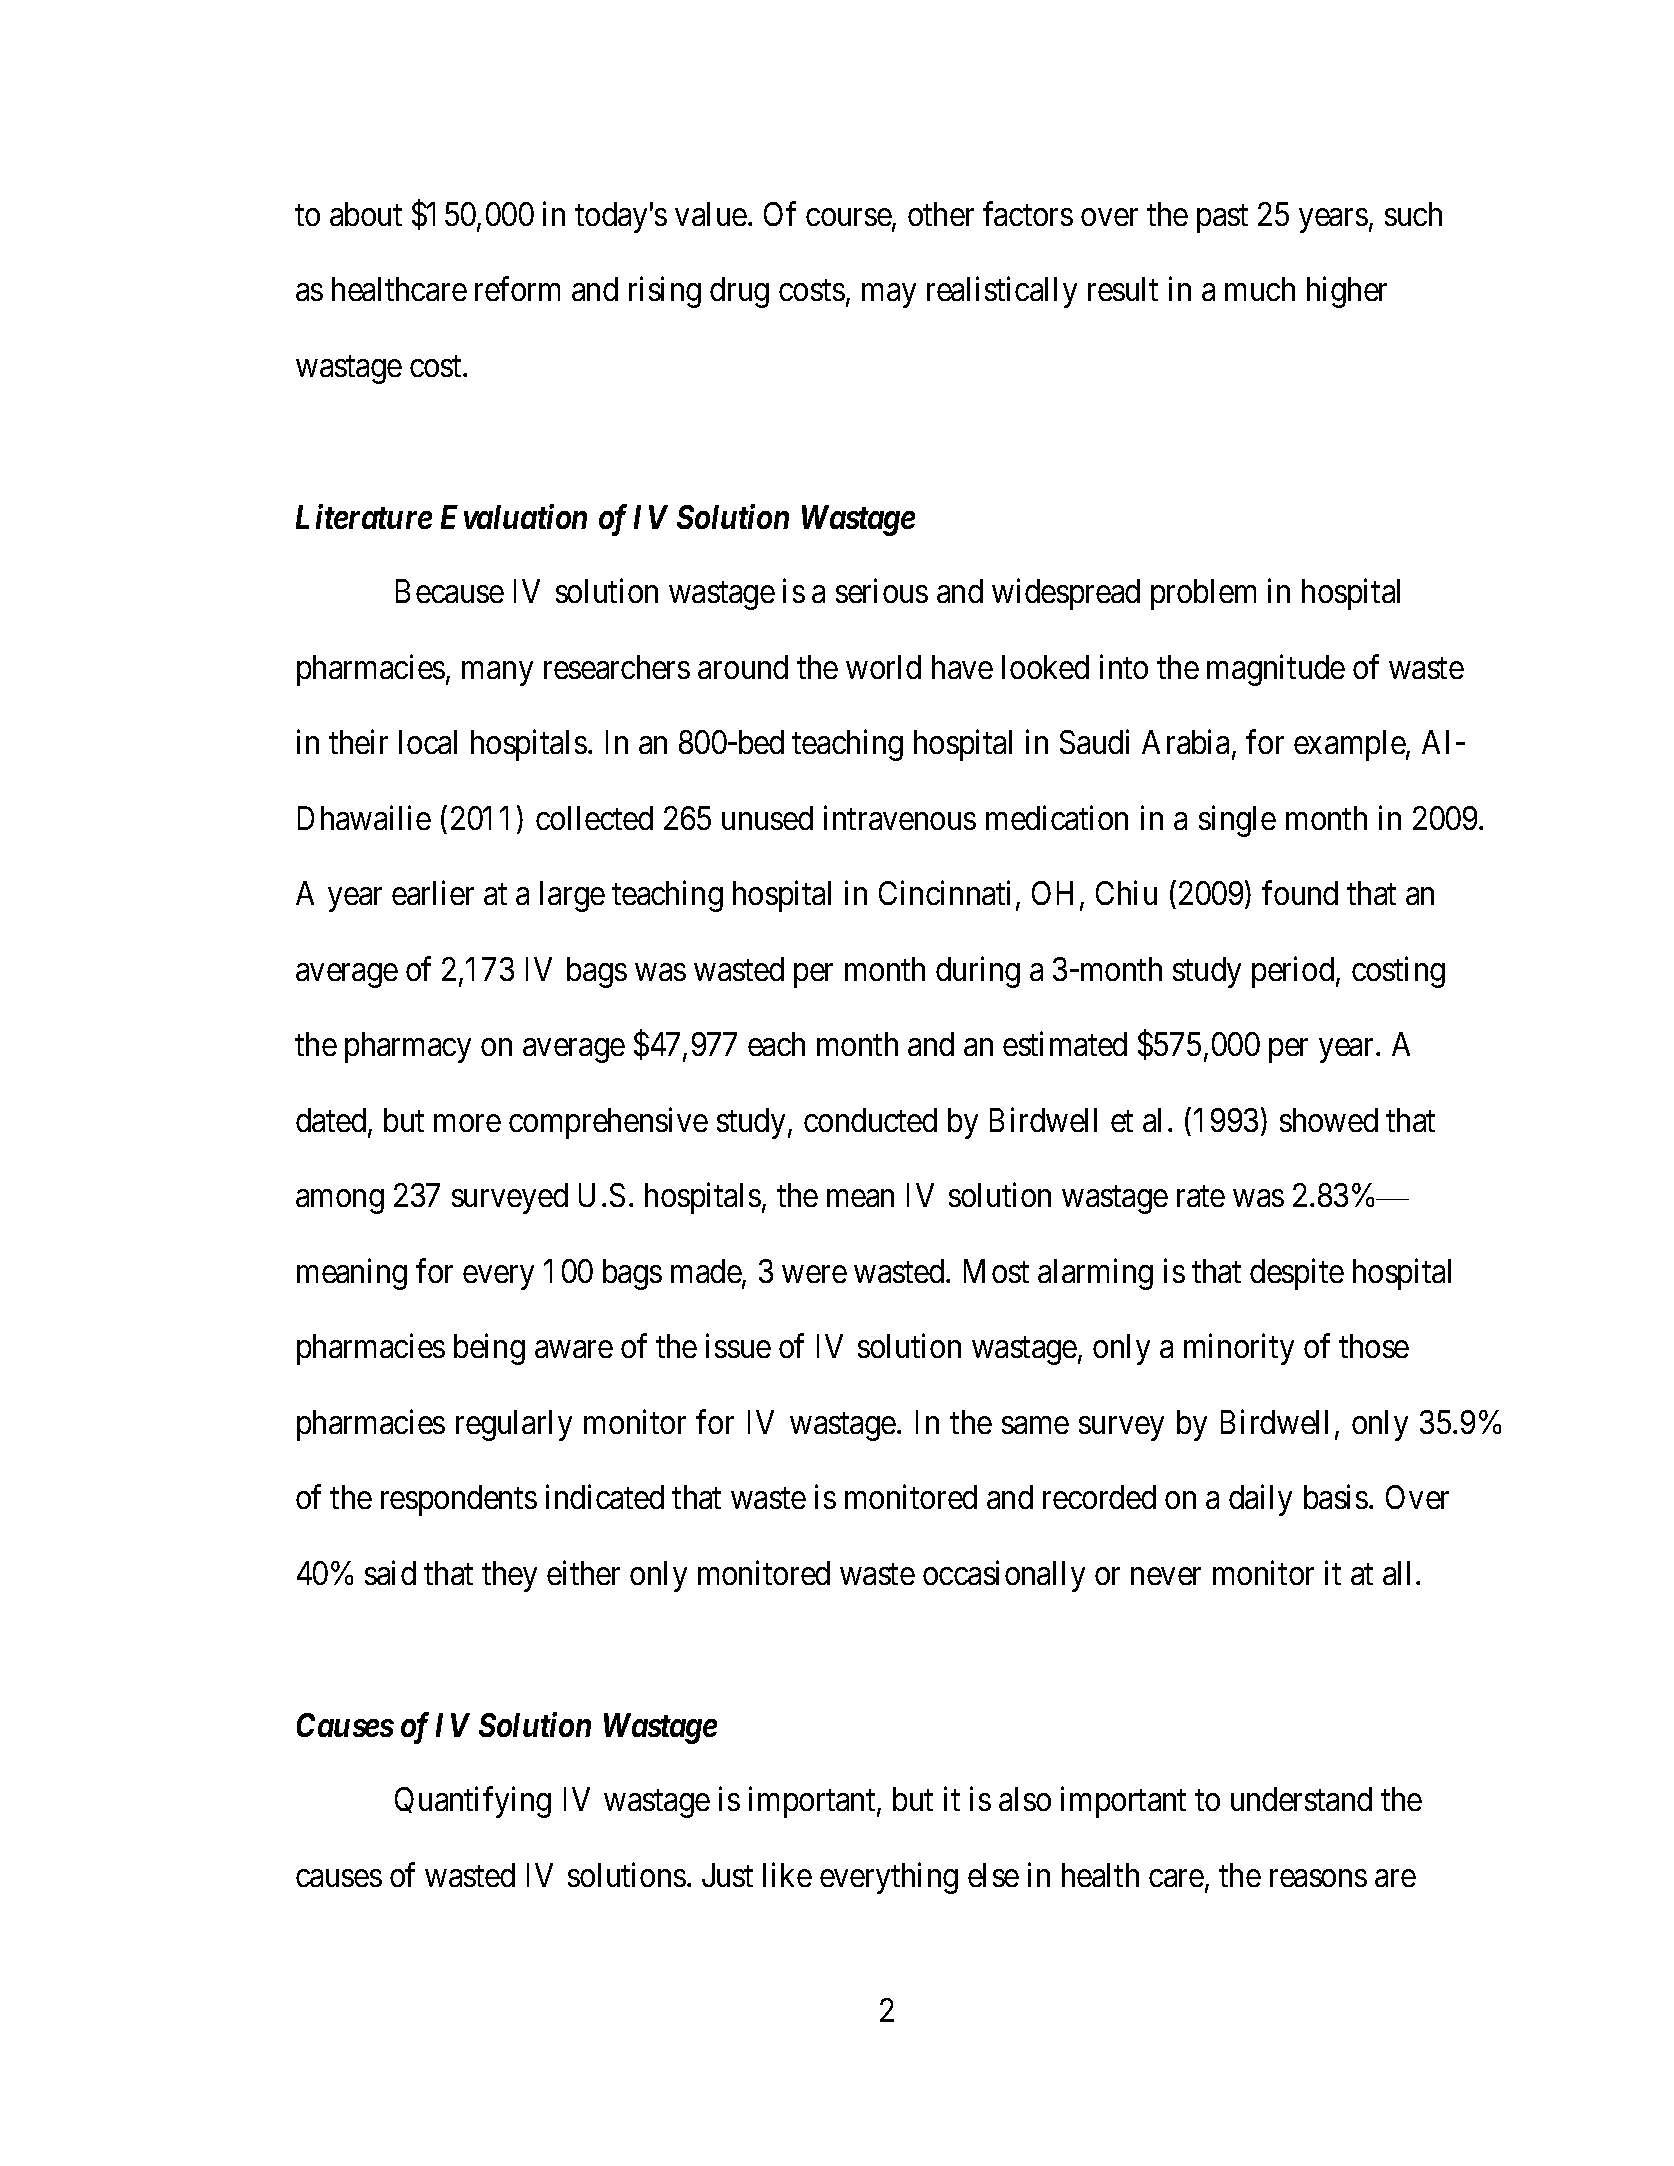  Describe the element at coordinates (1237, 821) in the screenshot. I see `single` at that location.
